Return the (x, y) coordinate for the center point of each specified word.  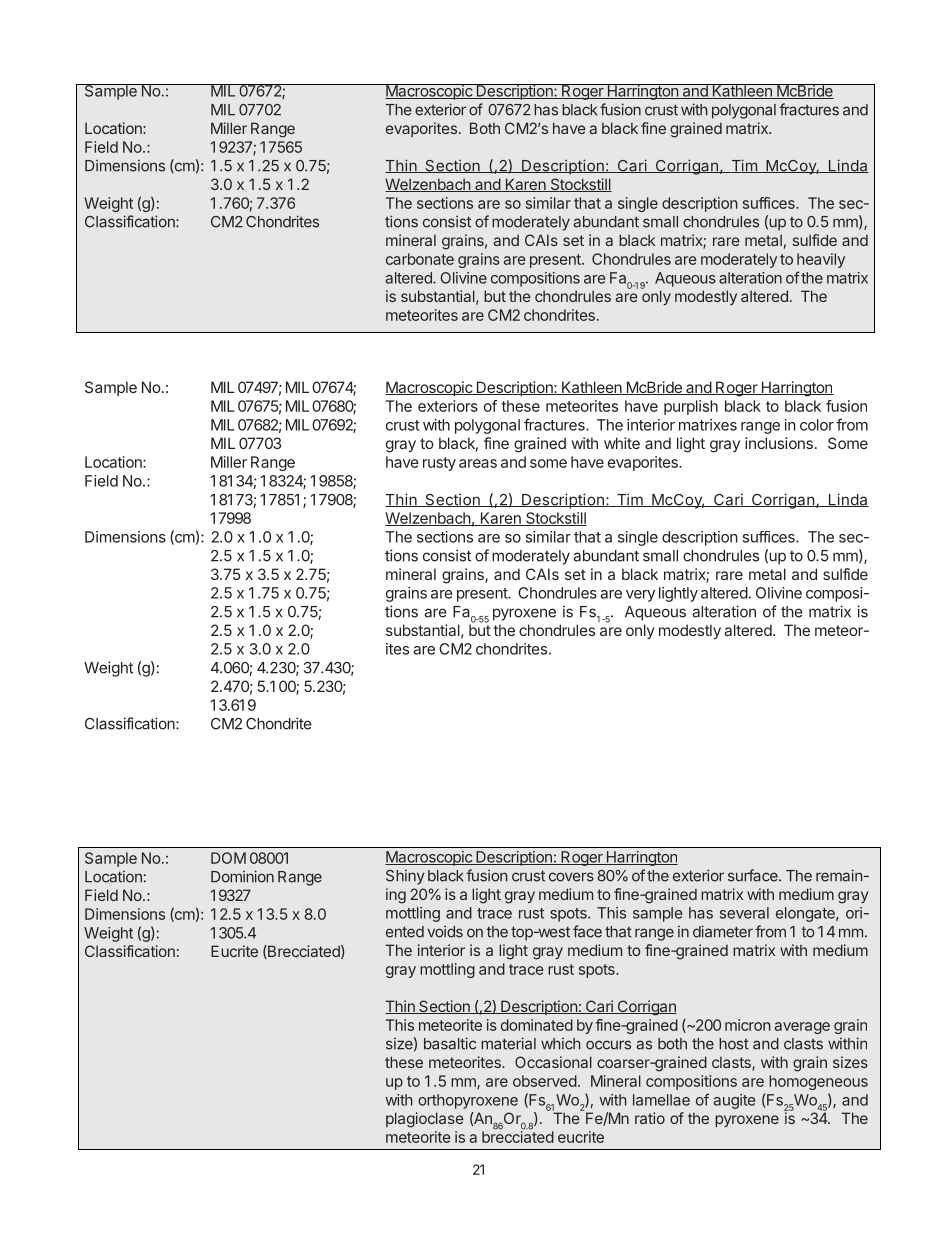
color (817, 425)
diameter (723, 931)
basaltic (450, 1043)
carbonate (420, 259)
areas (478, 463)
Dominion (242, 876)
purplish (691, 407)
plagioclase (425, 1120)
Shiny (405, 877)
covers (571, 877)
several (744, 913)
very (640, 596)
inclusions (779, 443)
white (622, 443)
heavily (821, 260)
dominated (537, 1025)
